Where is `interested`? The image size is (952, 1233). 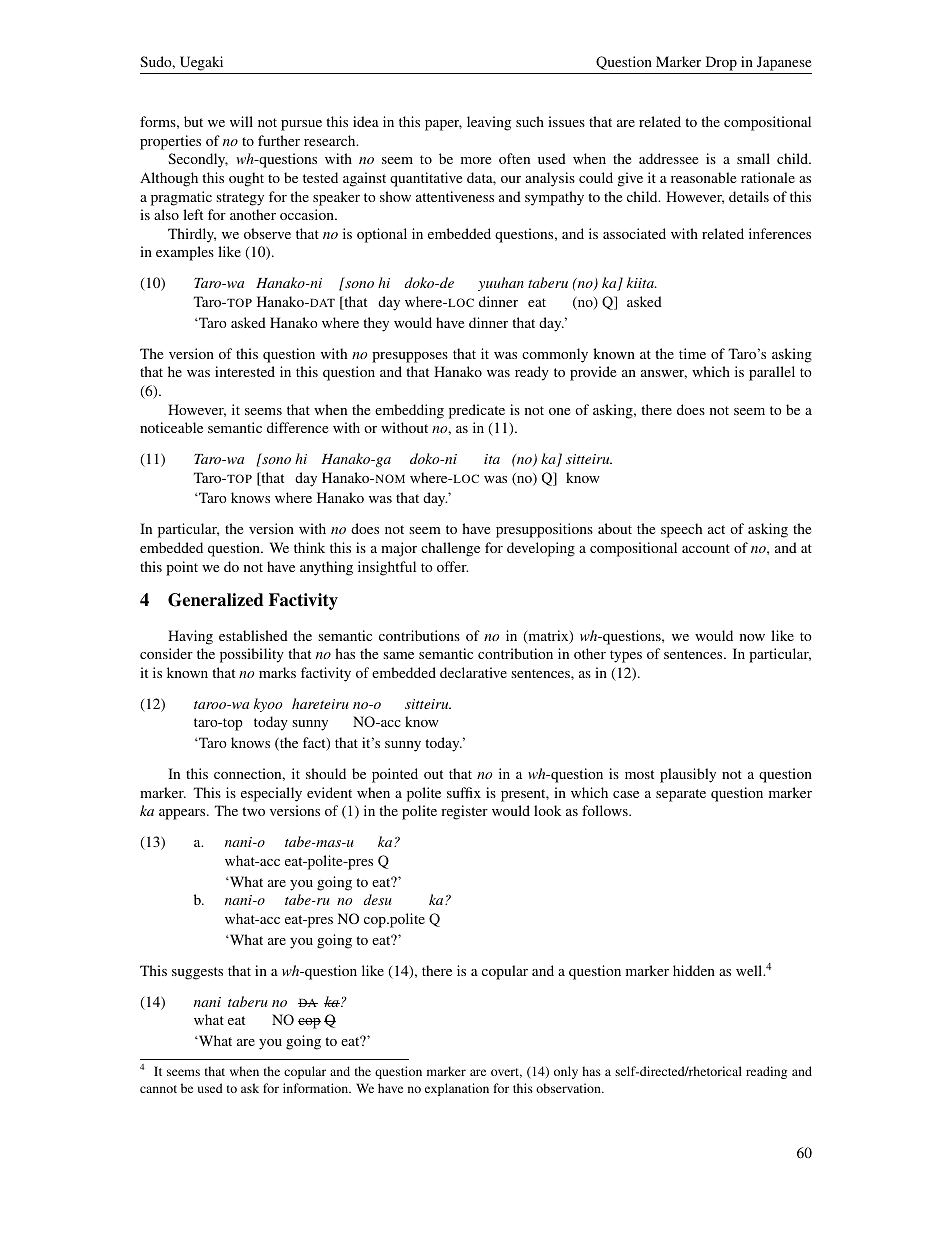
interested is located at coordinates (245, 371).
